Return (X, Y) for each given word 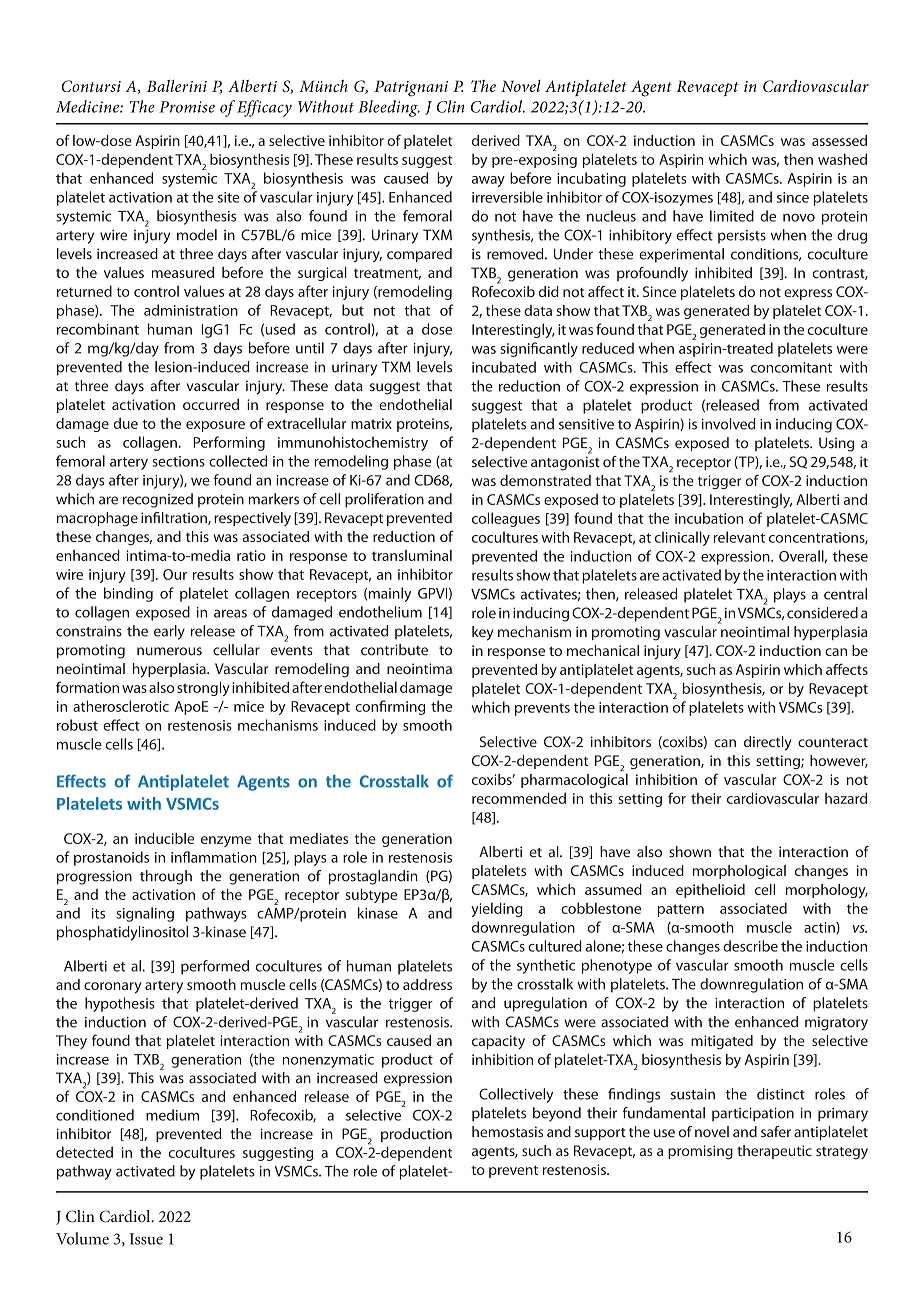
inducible (164, 838)
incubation (709, 518)
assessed (839, 140)
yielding (497, 909)
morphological (739, 872)
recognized (158, 500)
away (488, 181)
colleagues (506, 519)
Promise (187, 107)
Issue (146, 1239)
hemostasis (507, 1132)
